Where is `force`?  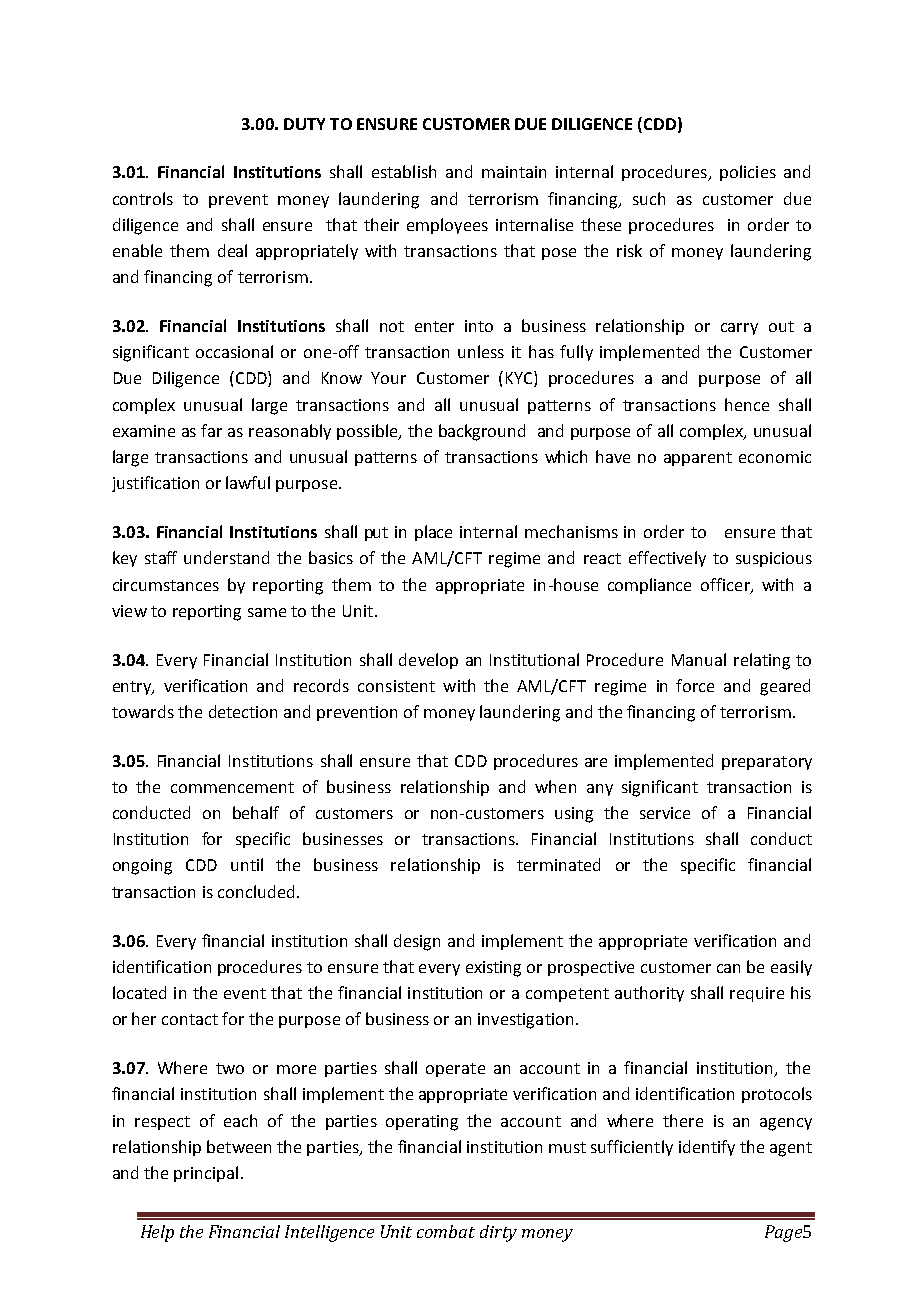 force is located at coordinates (695, 685).
